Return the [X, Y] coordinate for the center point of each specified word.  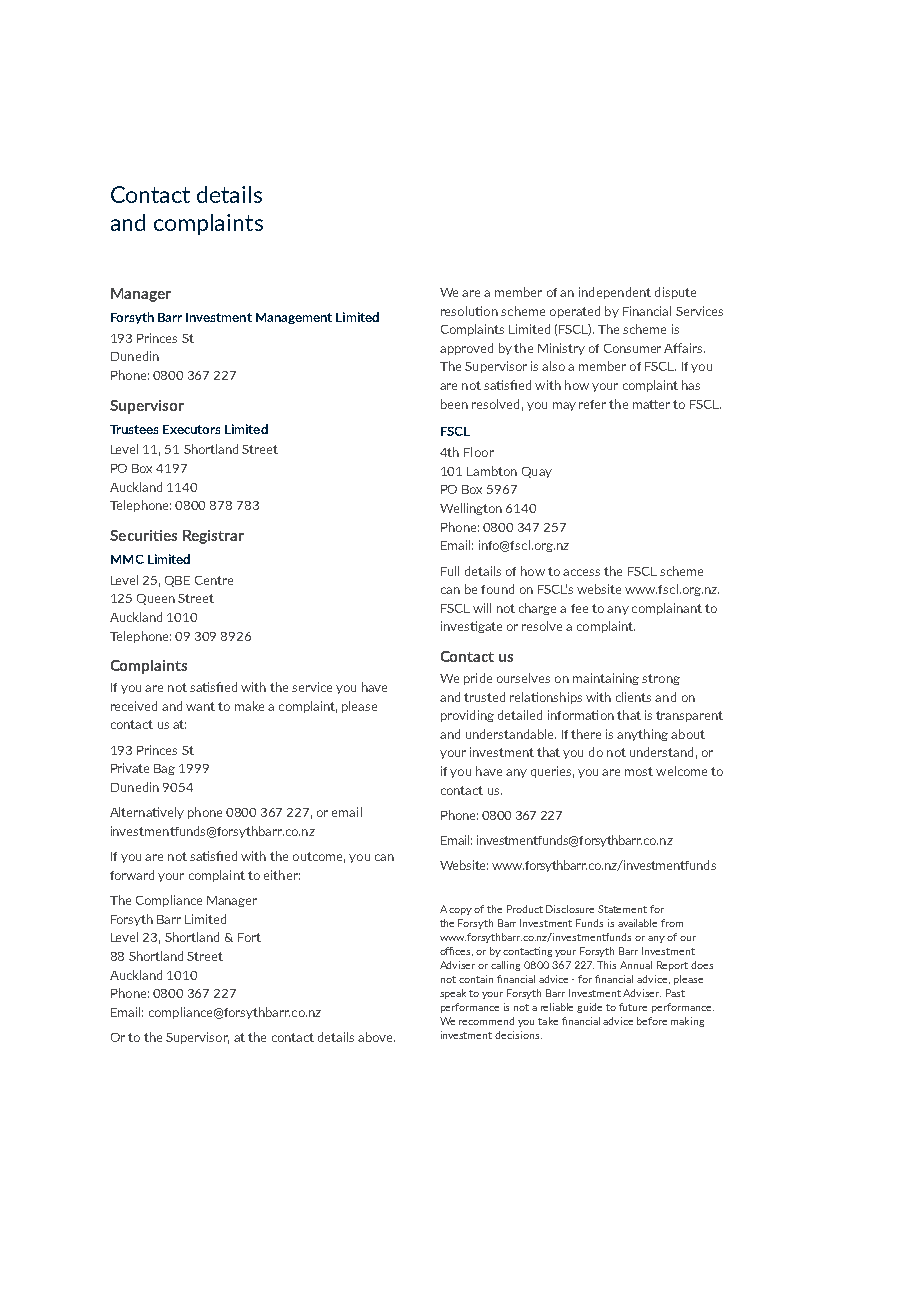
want [200, 706]
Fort [249, 937]
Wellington [471, 509]
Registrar [213, 537]
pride [478, 679]
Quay [537, 472]
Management [294, 318]
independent [615, 293]
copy [462, 911]
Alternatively [147, 813]
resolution [469, 311]
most [639, 771]
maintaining [606, 679]
